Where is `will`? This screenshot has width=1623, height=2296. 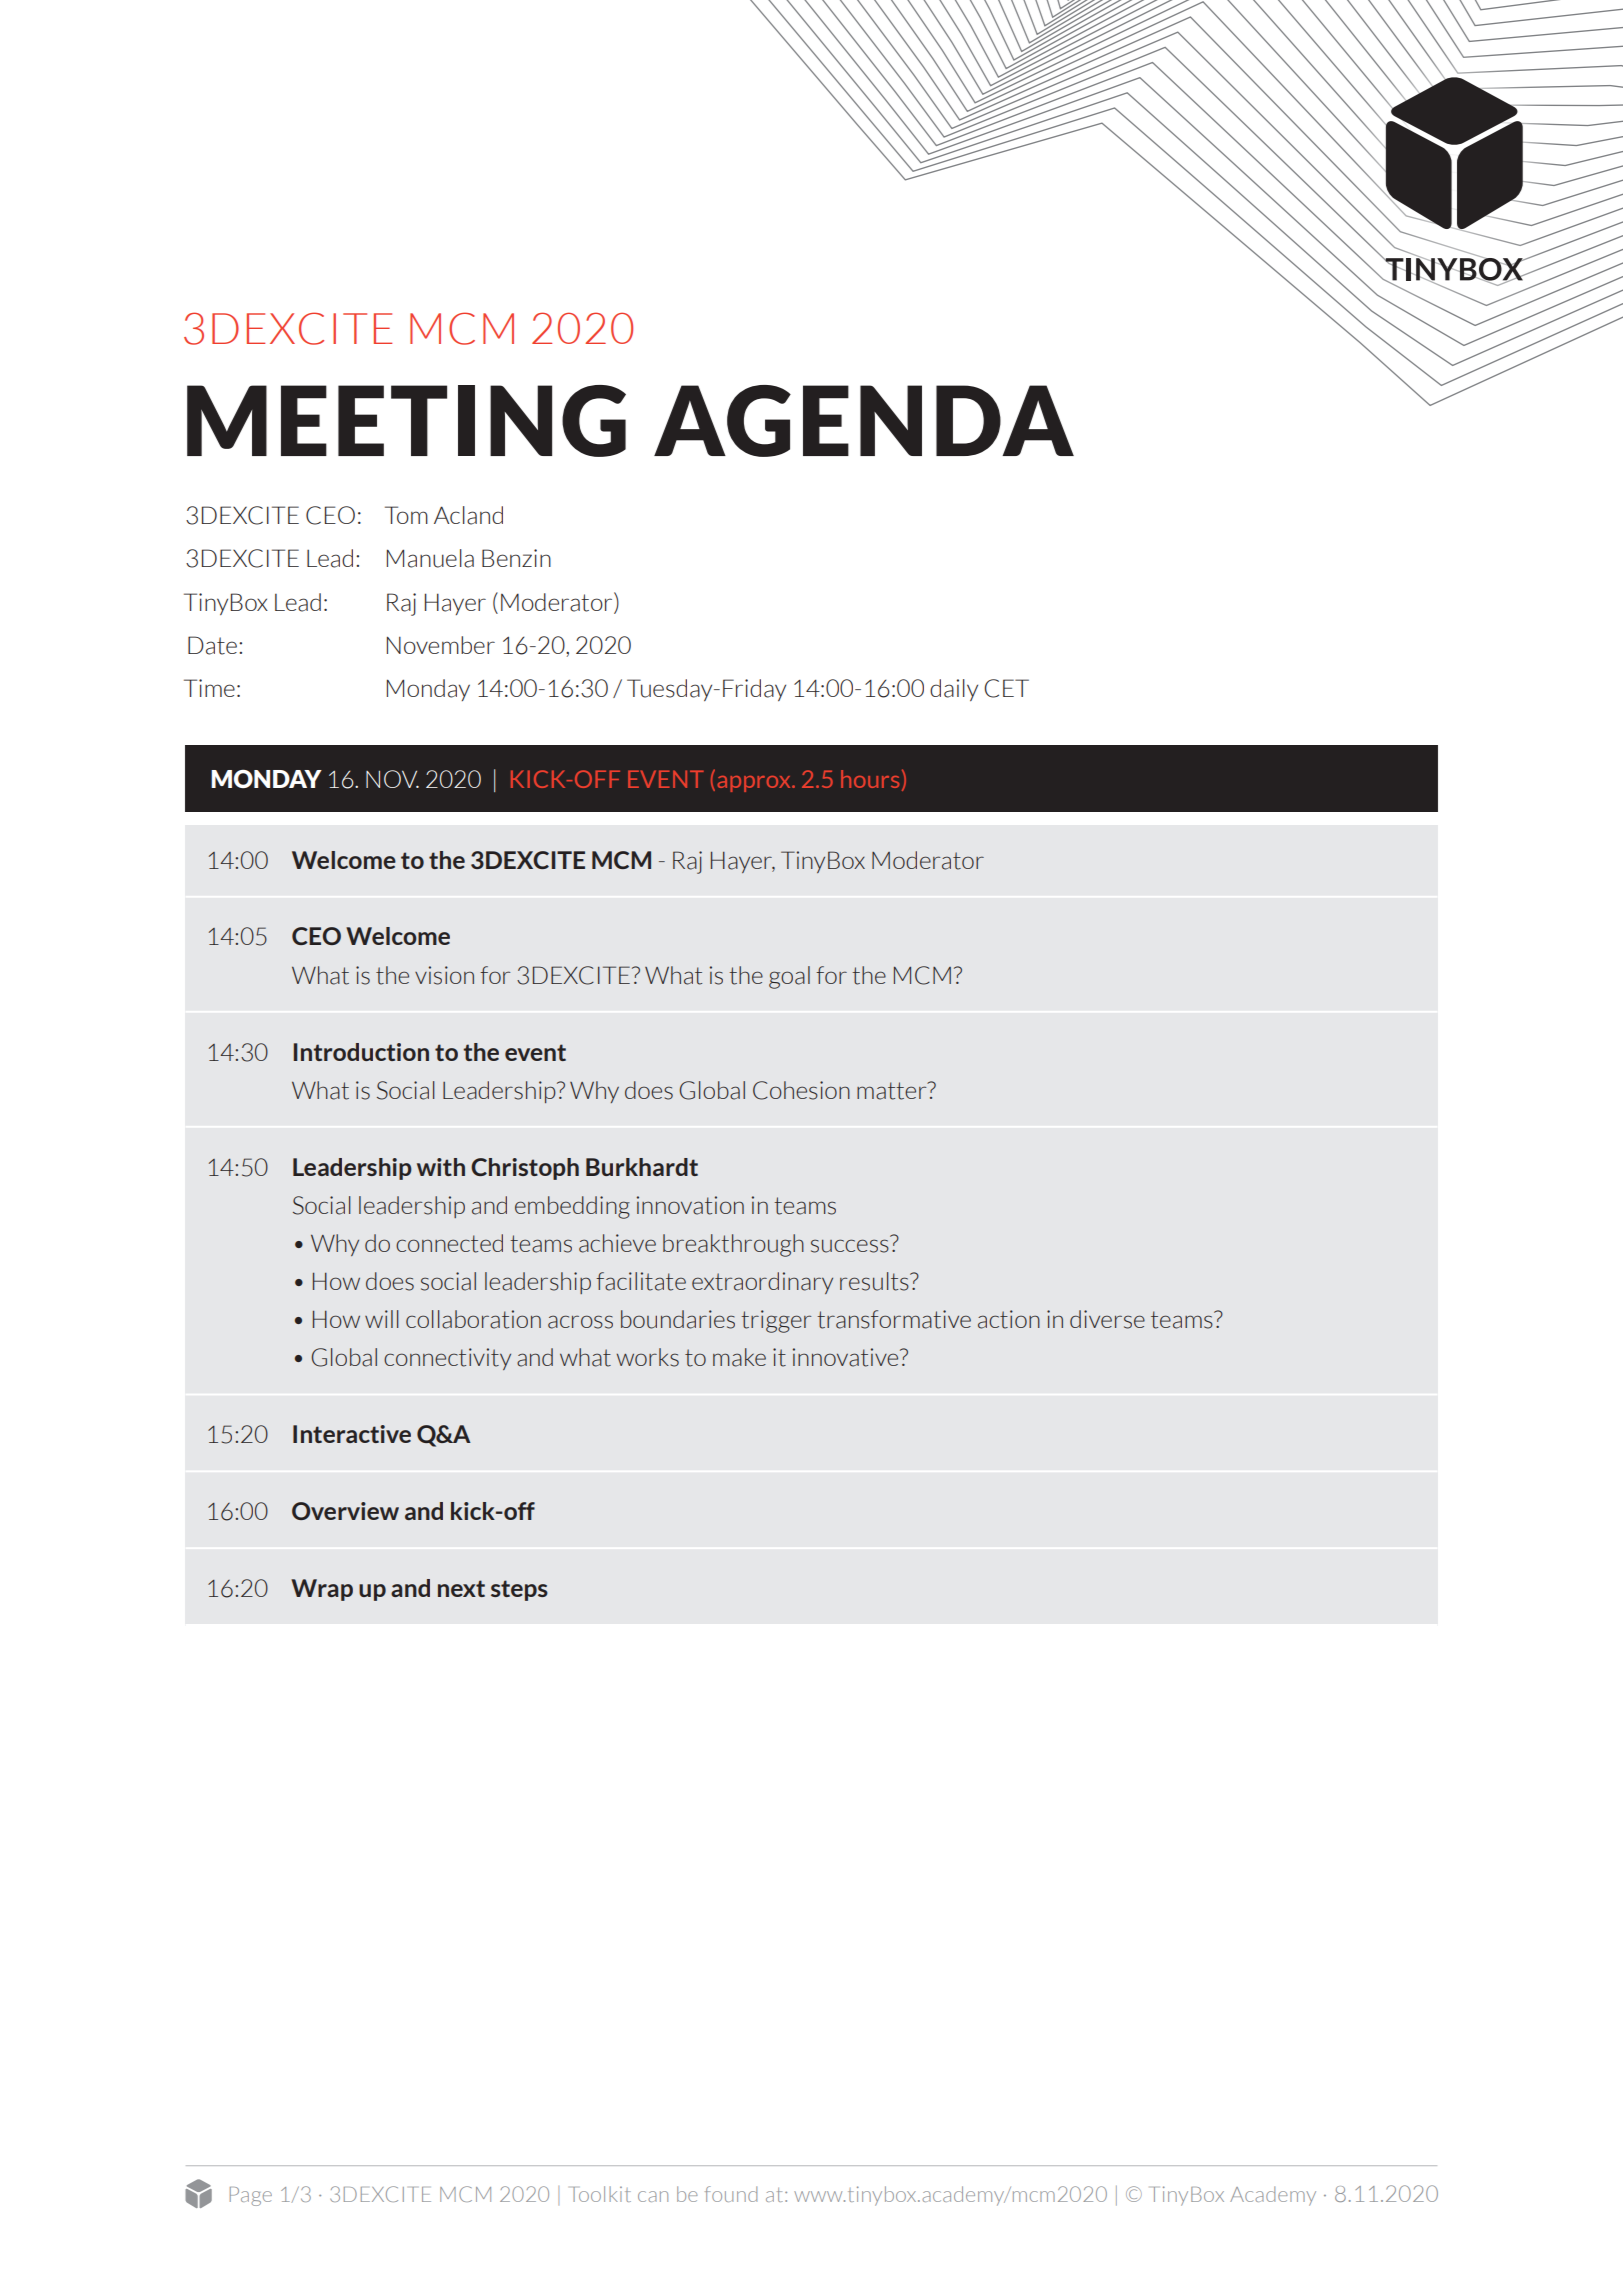
will is located at coordinates (382, 1319).
